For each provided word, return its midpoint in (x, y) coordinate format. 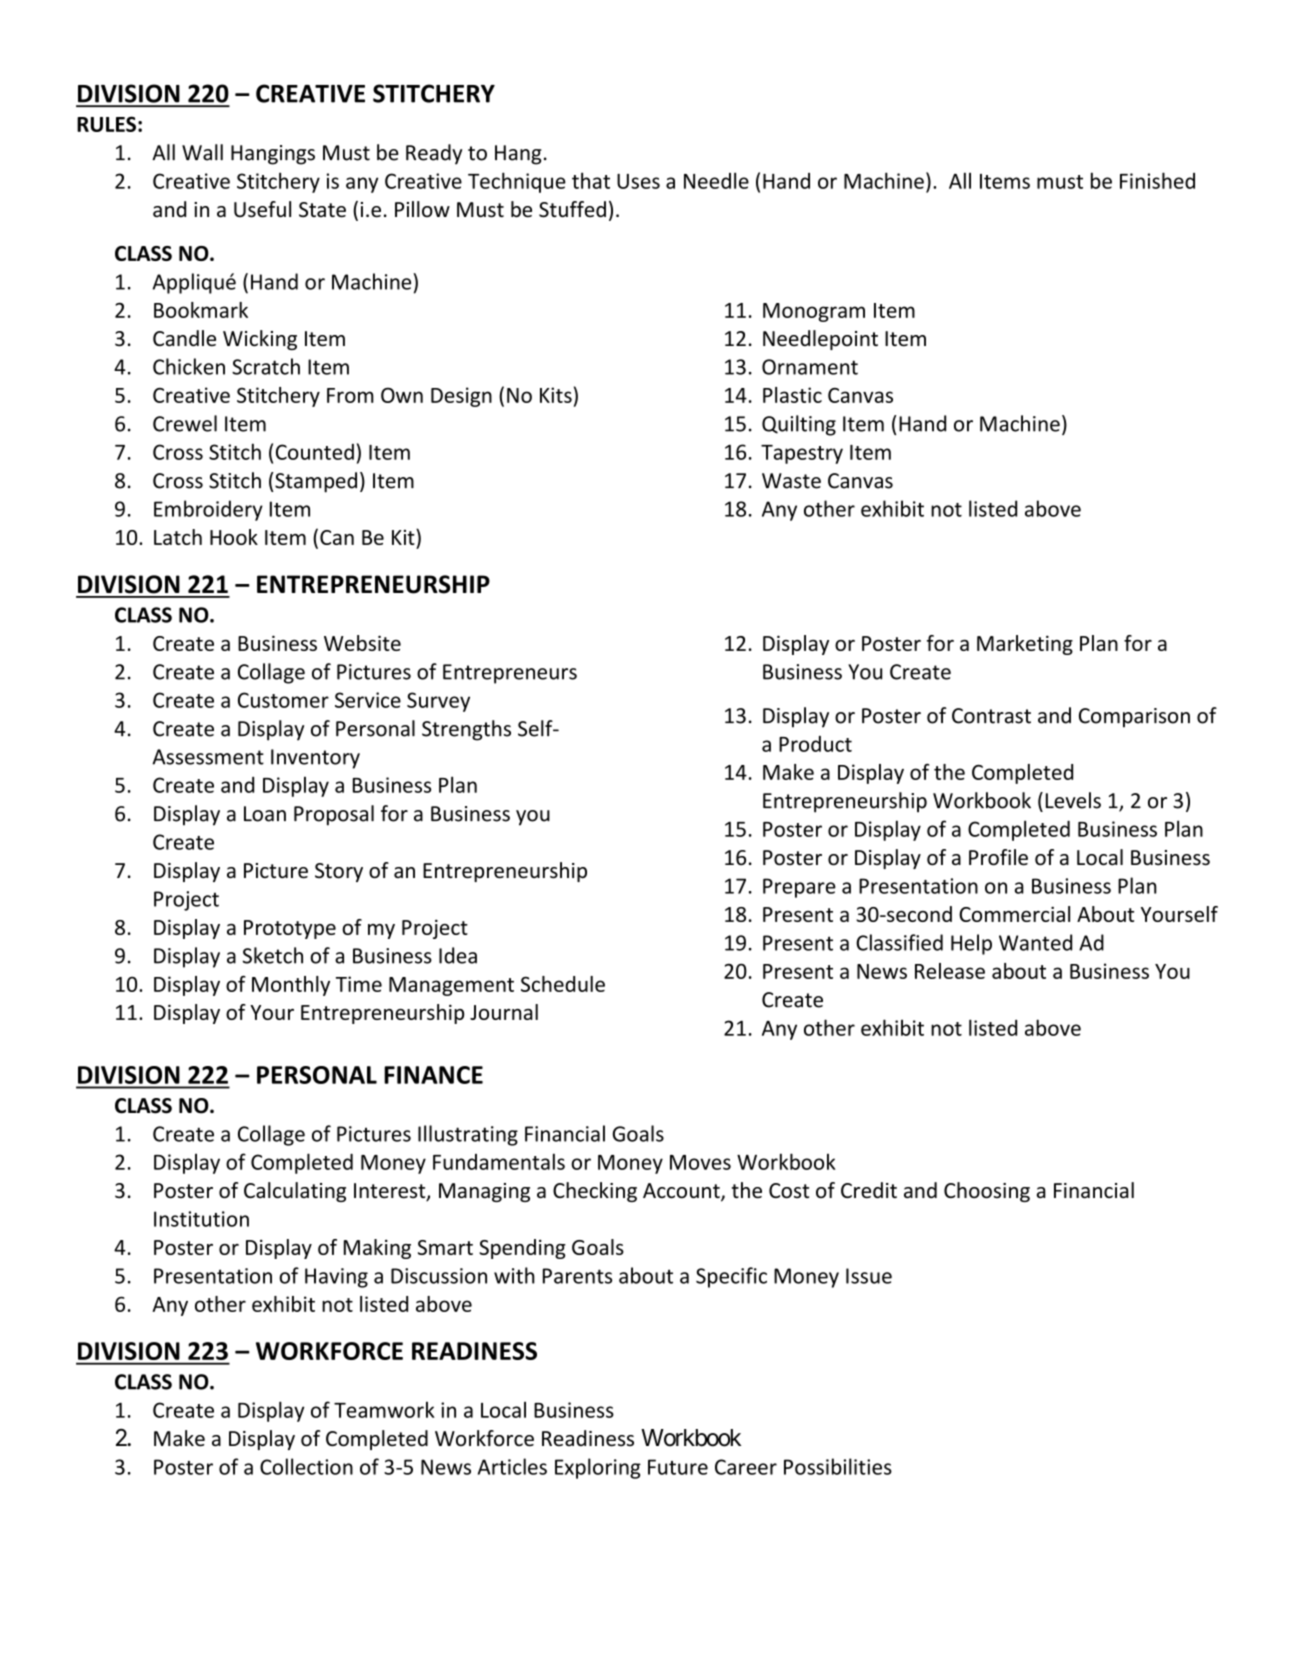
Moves (700, 1162)
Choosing (987, 1192)
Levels (1073, 800)
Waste (791, 481)
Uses (638, 181)
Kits (556, 395)
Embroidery (208, 510)
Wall (202, 152)
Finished (1157, 180)
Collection (306, 1466)
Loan (265, 814)
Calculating (295, 1192)
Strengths (466, 730)
